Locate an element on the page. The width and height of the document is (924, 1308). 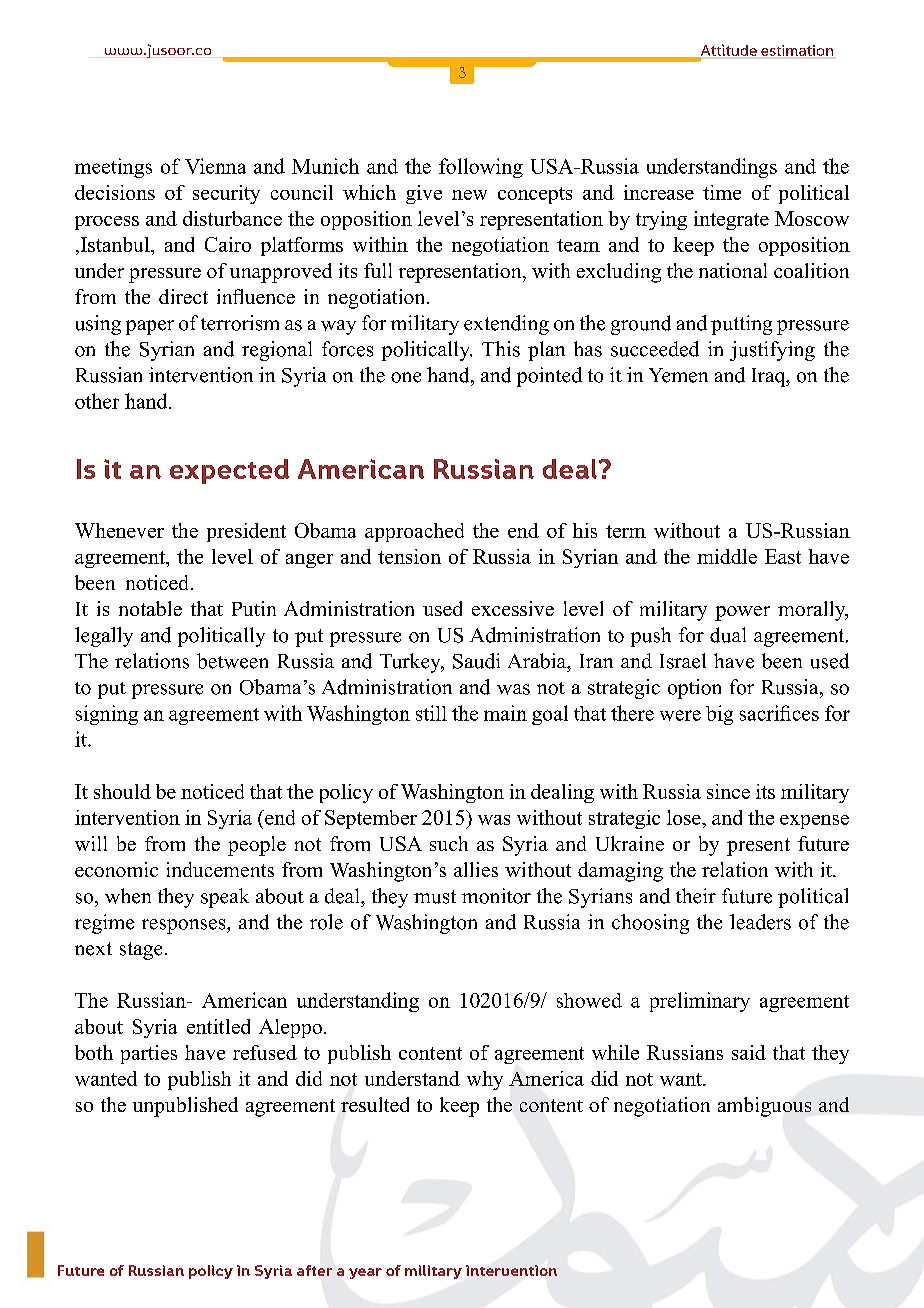
after is located at coordinates (314, 1270).
